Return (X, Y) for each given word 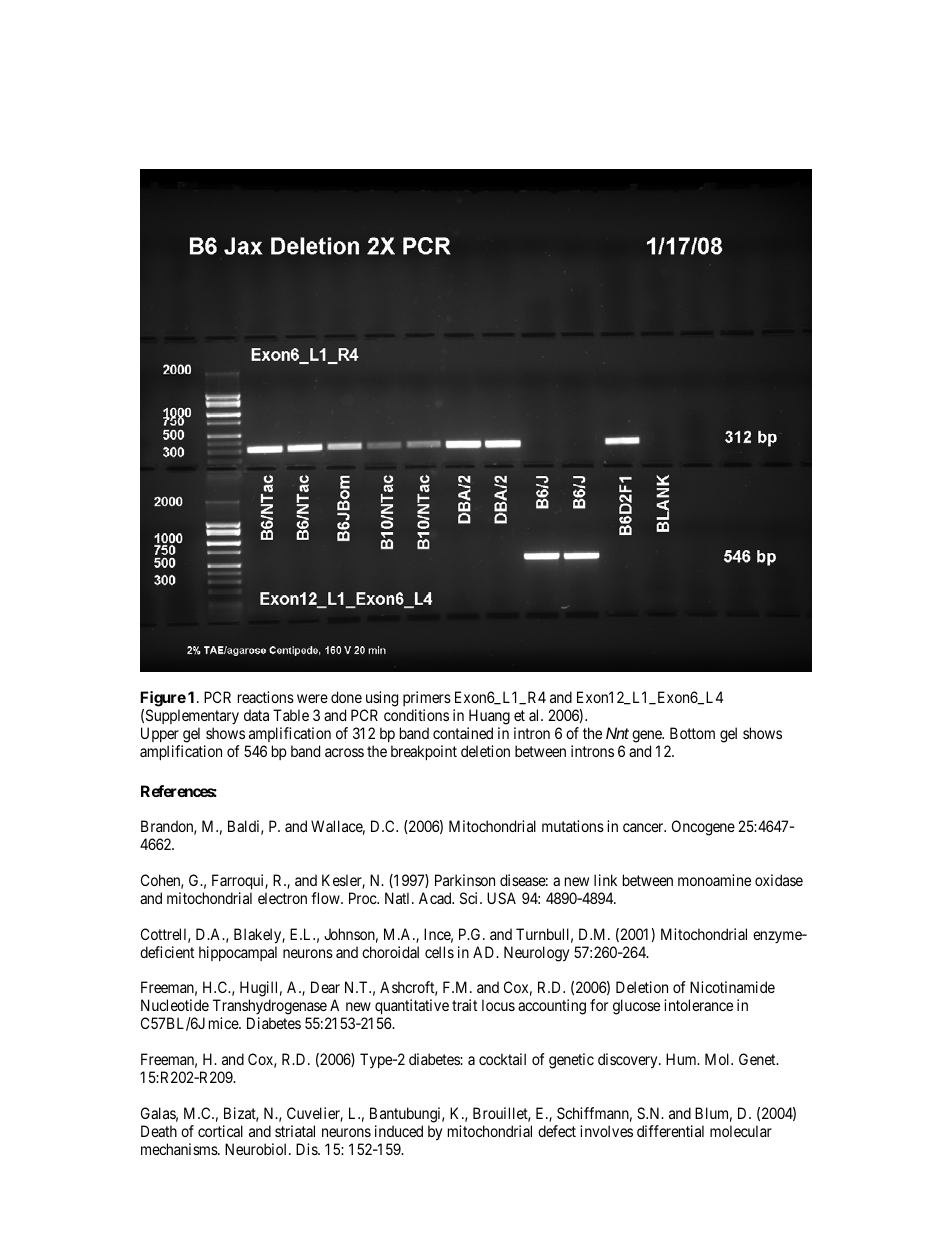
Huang (488, 718)
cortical (220, 1131)
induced (399, 1131)
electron (282, 898)
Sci (470, 898)
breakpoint (424, 752)
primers (427, 700)
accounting (552, 1007)
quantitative (412, 1008)
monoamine (714, 880)
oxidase (779, 880)
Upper (160, 736)
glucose (636, 1007)
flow (326, 898)
